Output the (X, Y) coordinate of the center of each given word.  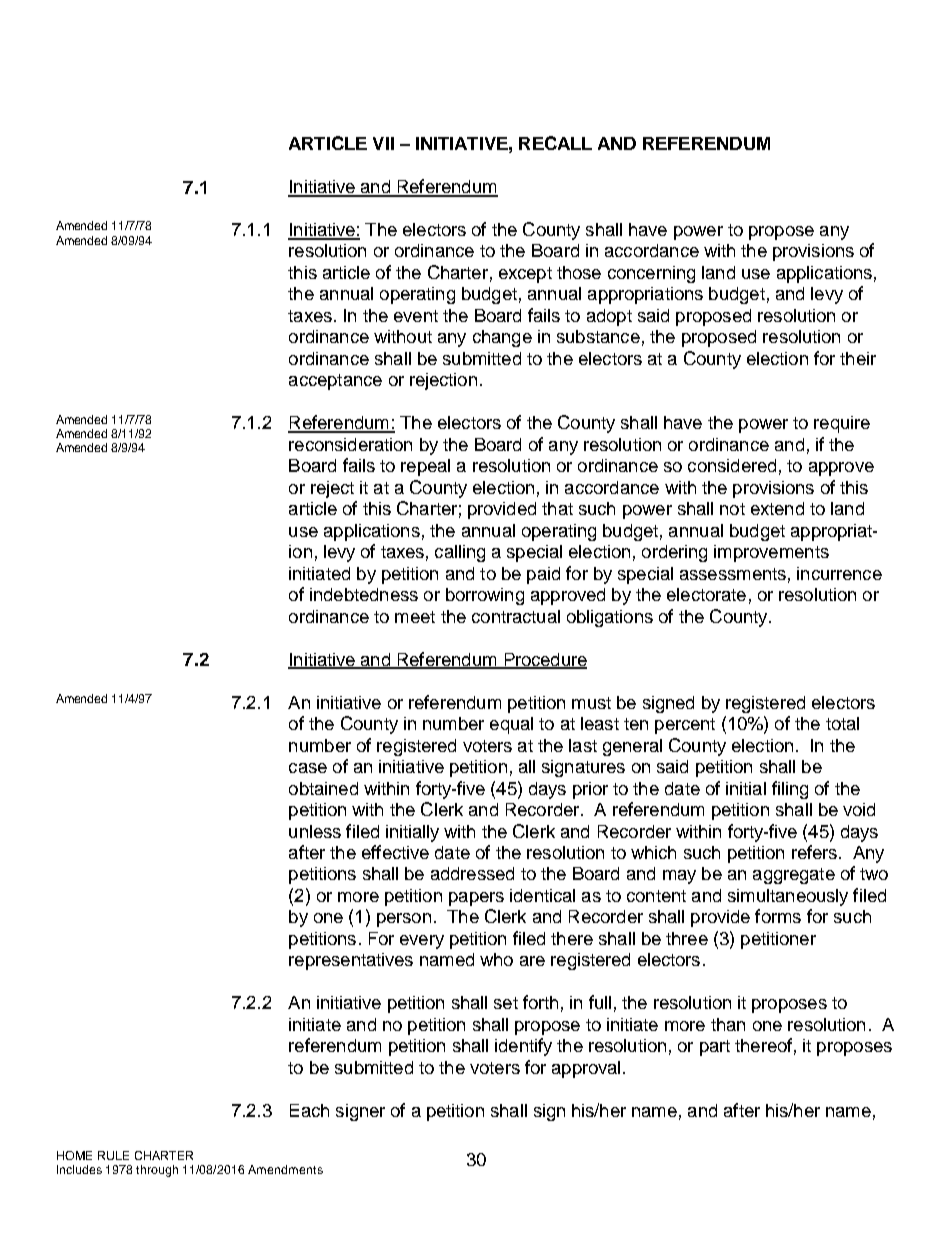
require (842, 424)
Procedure (544, 660)
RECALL (555, 143)
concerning (651, 274)
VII (383, 143)
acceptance (335, 382)
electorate (706, 594)
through (157, 1171)
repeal (425, 467)
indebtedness (364, 594)
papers (476, 899)
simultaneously (788, 897)
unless (315, 831)
